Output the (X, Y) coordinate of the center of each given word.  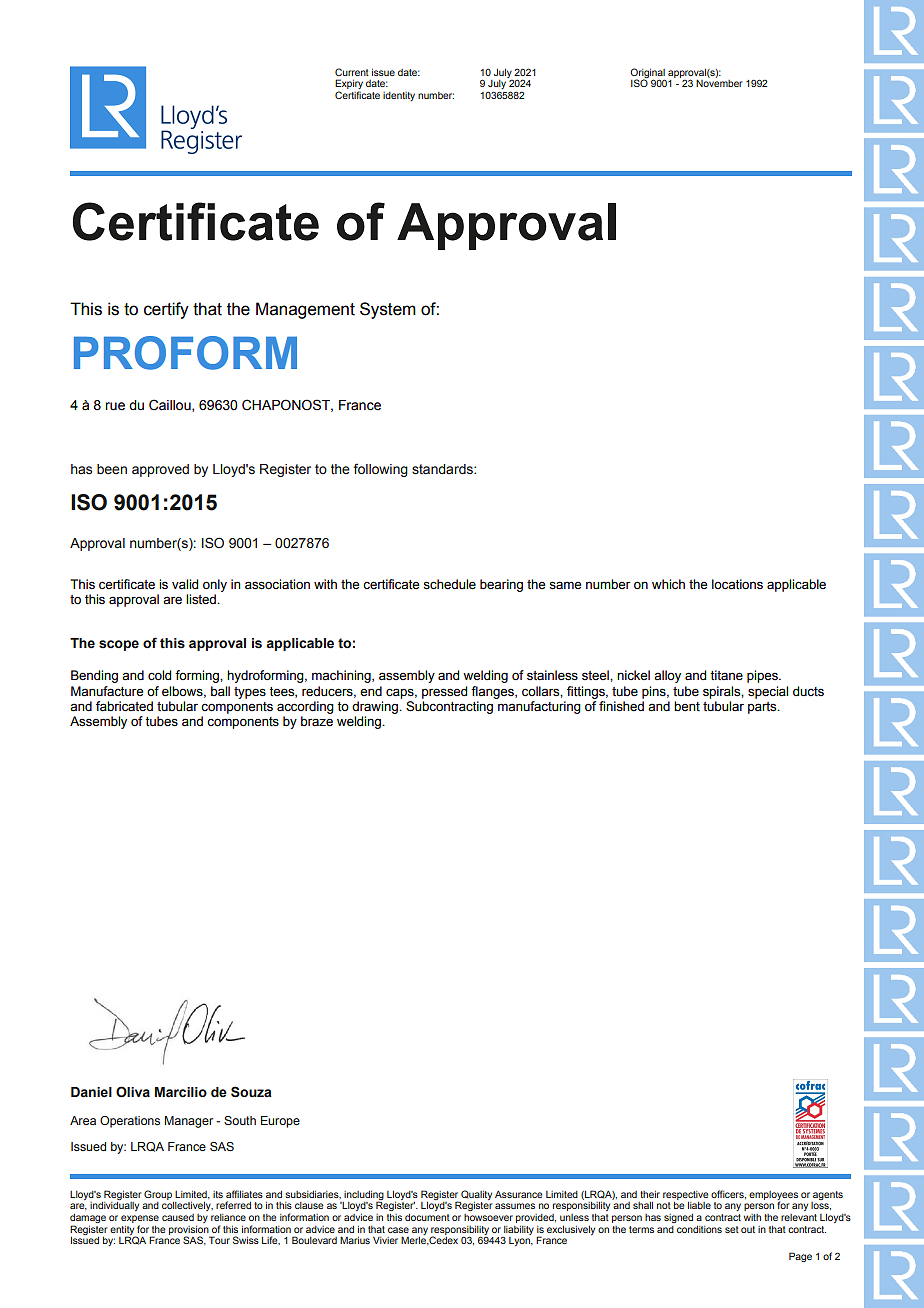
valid (185, 584)
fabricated (124, 706)
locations (737, 584)
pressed (444, 692)
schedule (449, 584)
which (668, 584)
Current (352, 72)
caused (178, 1217)
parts (763, 708)
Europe (280, 1122)
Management (305, 310)
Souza (251, 1092)
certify (166, 310)
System (388, 310)
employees (773, 1196)
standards (443, 469)
